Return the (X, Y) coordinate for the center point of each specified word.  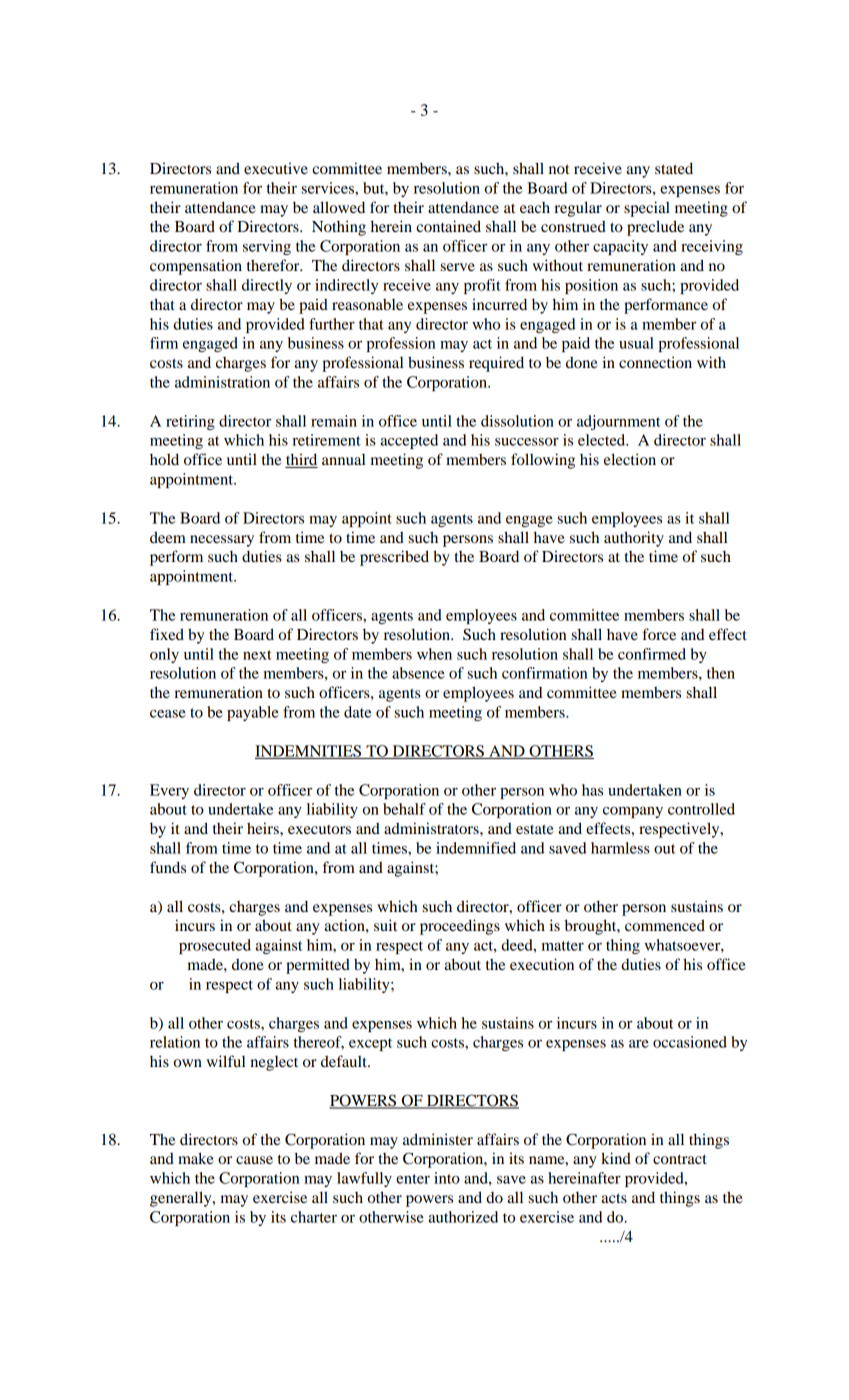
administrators (432, 828)
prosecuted (215, 946)
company (633, 812)
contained (448, 226)
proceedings (460, 927)
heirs (264, 828)
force (659, 634)
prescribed (394, 558)
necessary (222, 541)
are (639, 1044)
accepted (409, 441)
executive (276, 168)
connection (655, 362)
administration (222, 382)
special (647, 209)
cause (254, 1160)
